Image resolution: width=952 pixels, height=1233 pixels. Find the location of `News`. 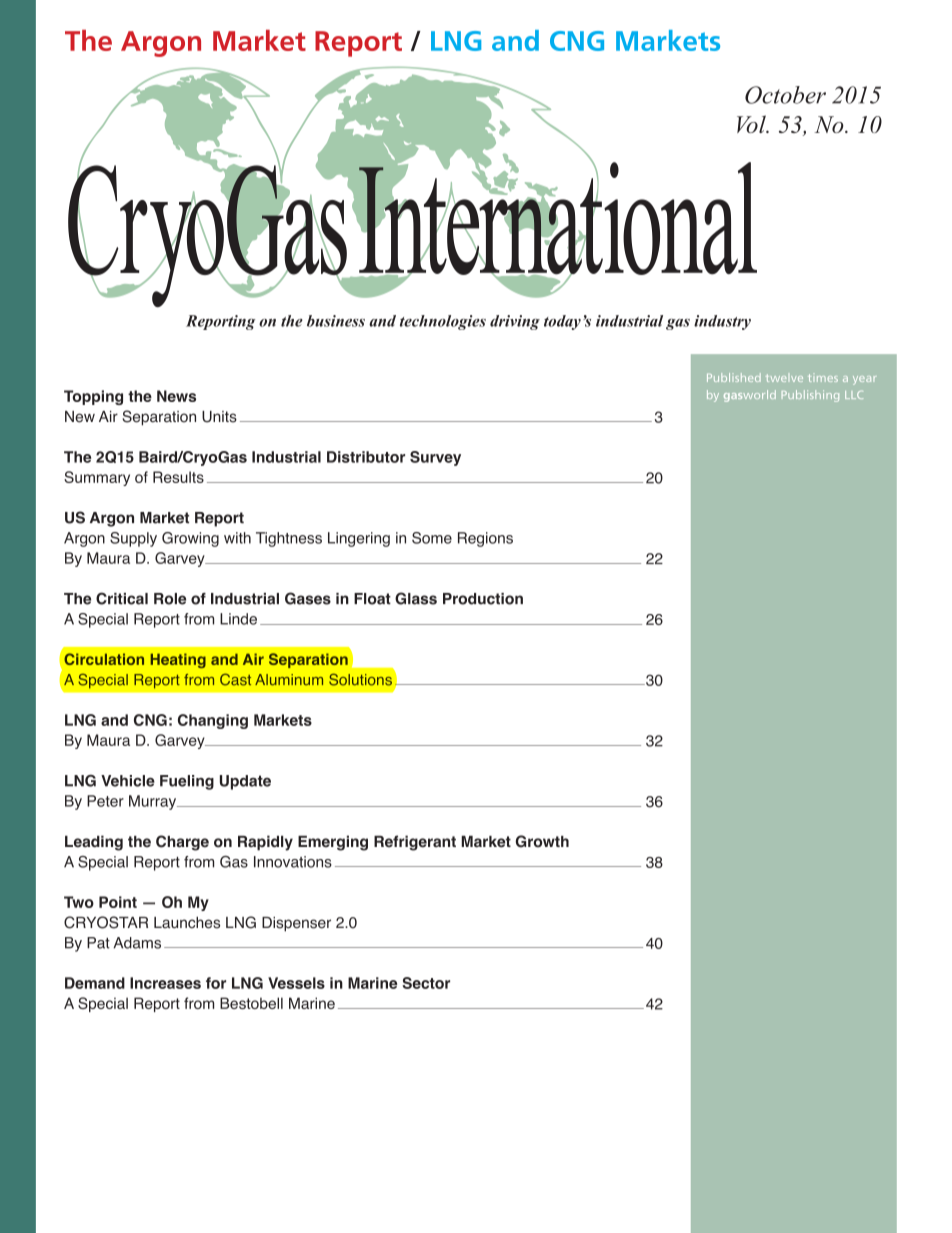

News is located at coordinates (176, 396).
